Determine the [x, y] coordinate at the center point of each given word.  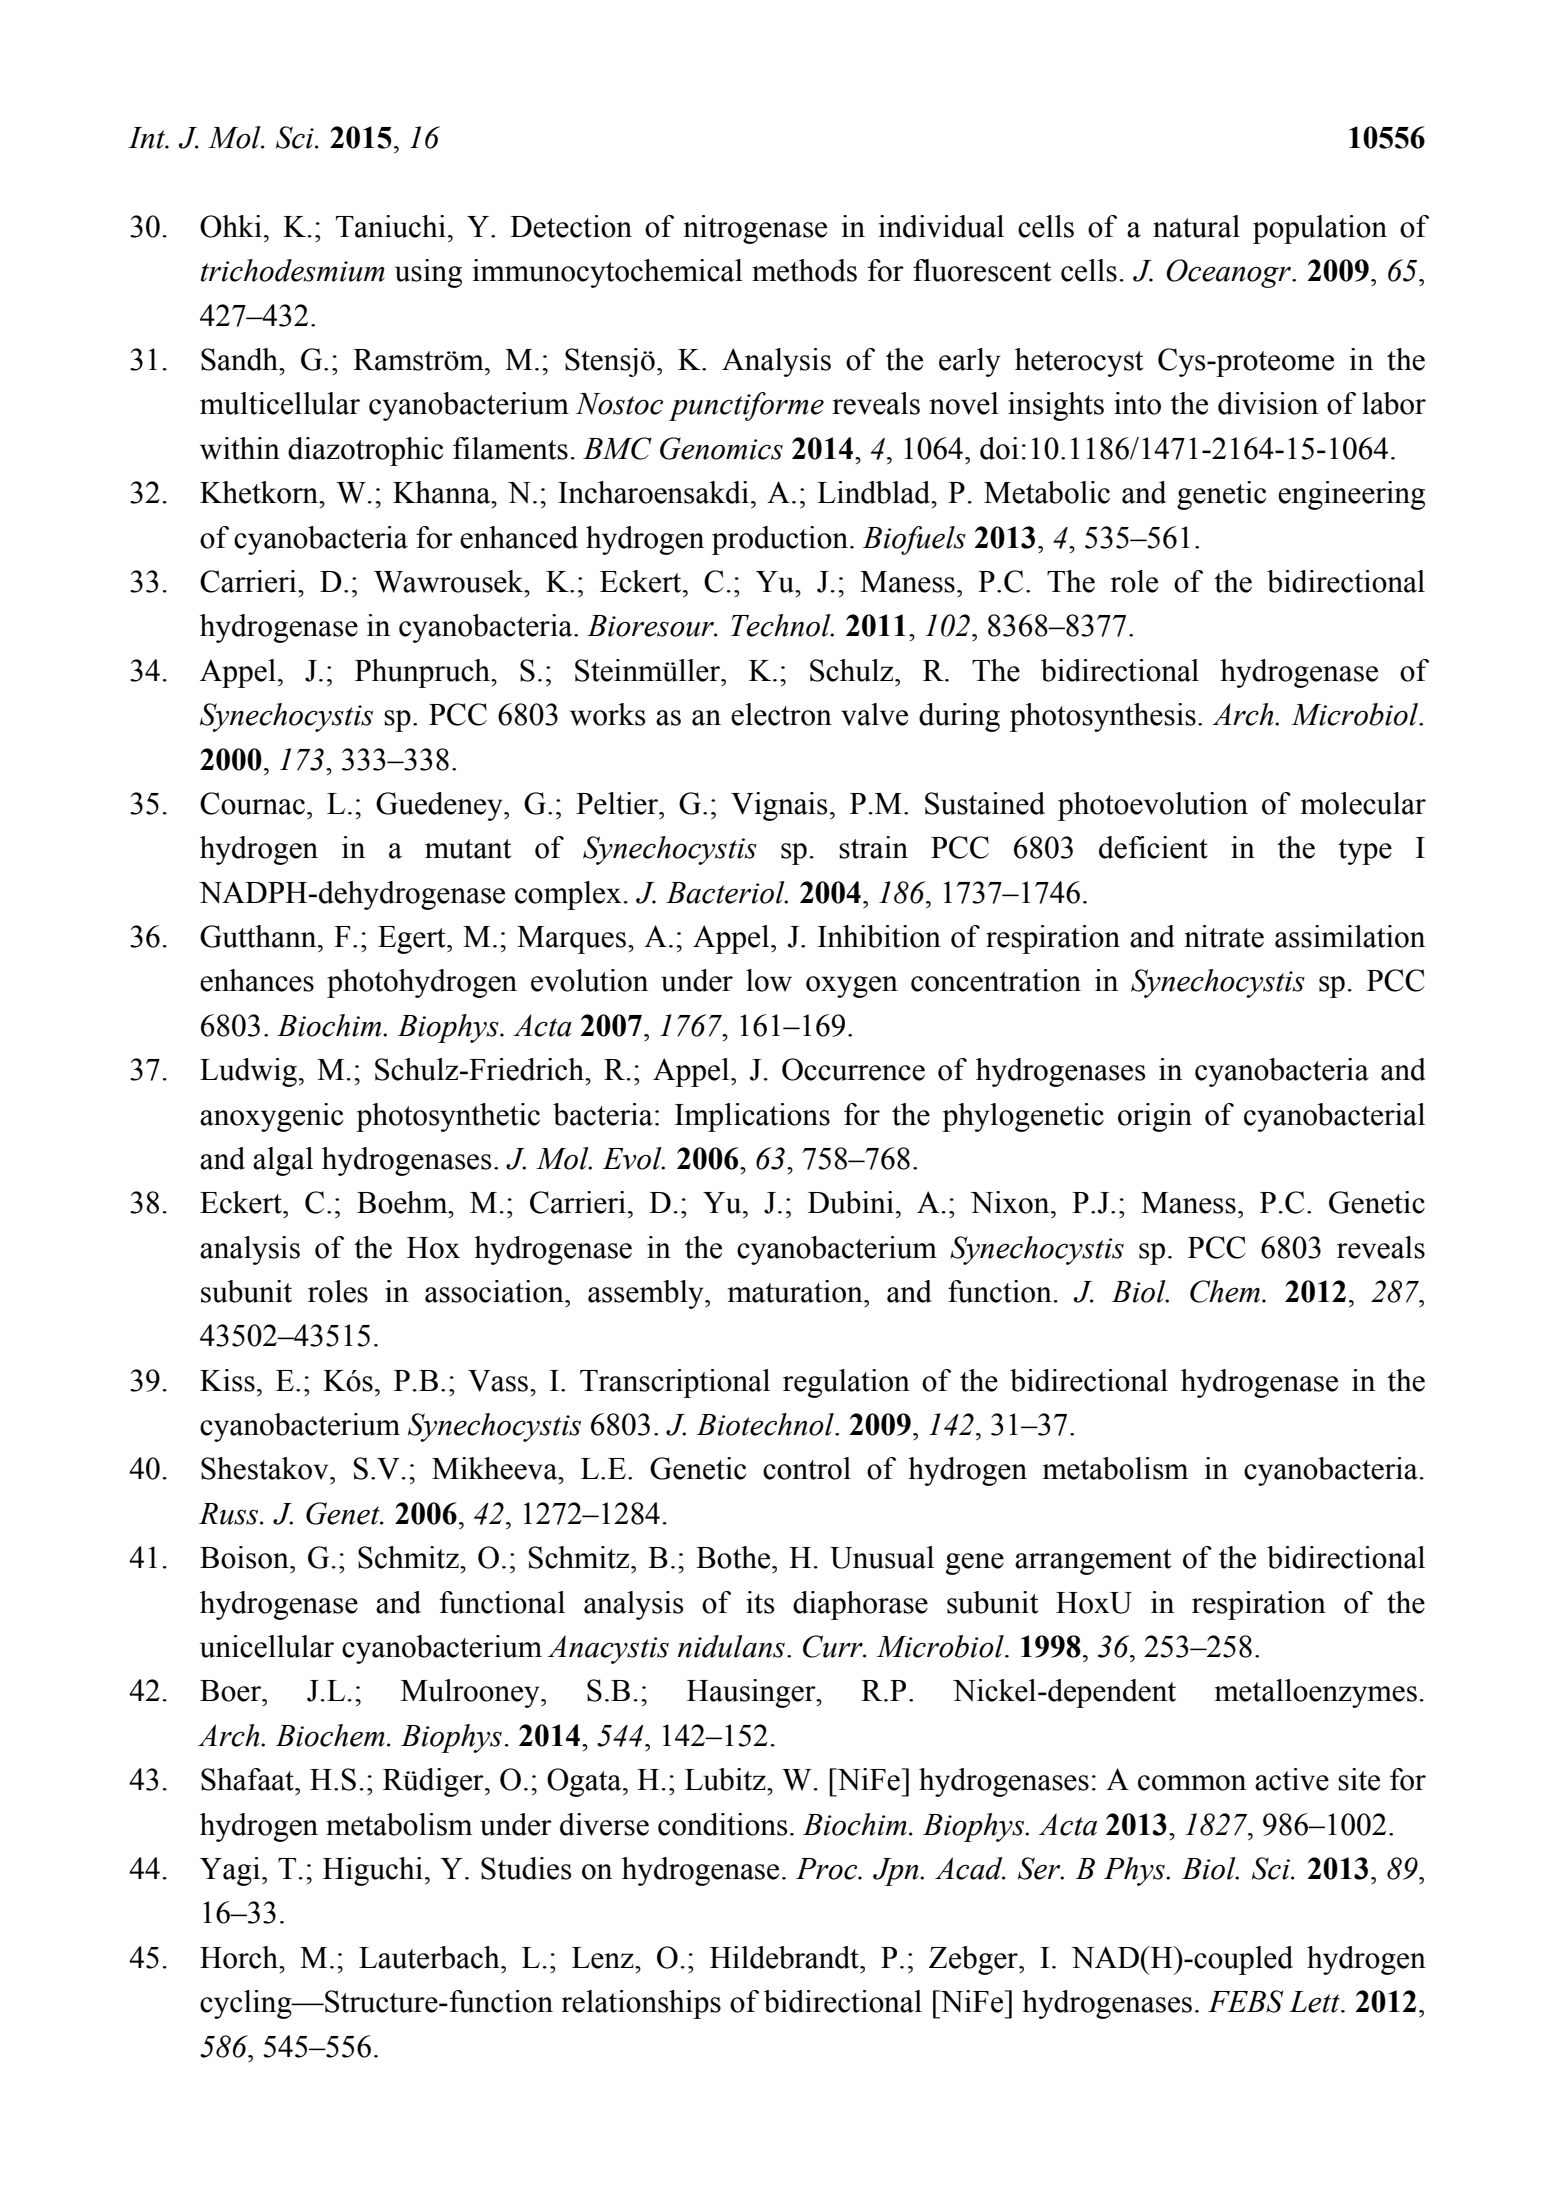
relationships [641, 2004]
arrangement [1093, 1562]
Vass [499, 1381]
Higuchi [373, 1871]
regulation [846, 1383]
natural [1196, 226]
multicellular [280, 403]
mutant [468, 849]
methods [804, 270]
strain [873, 847]
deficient [1153, 847]
